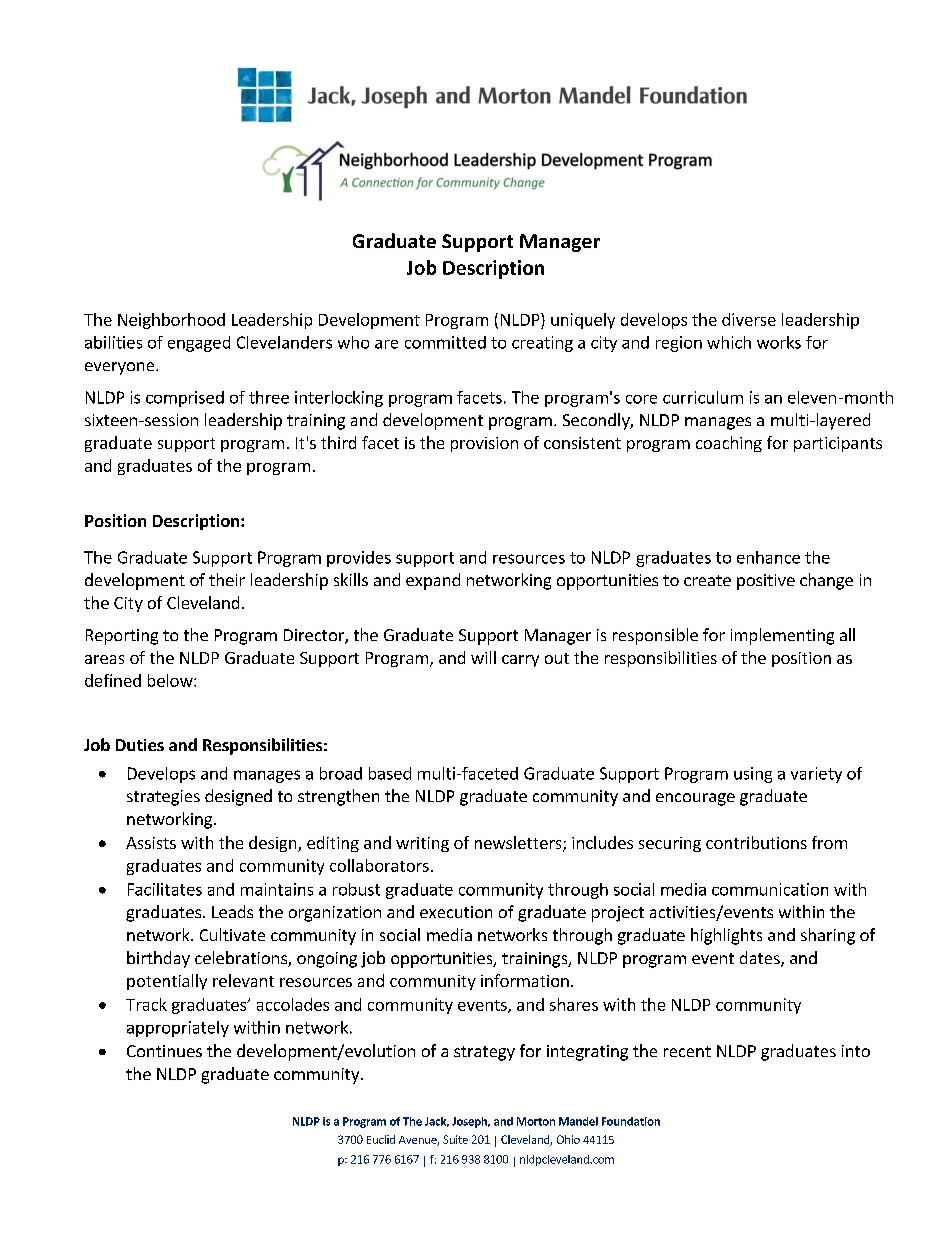  I want to click on strategies, so click(163, 798).
